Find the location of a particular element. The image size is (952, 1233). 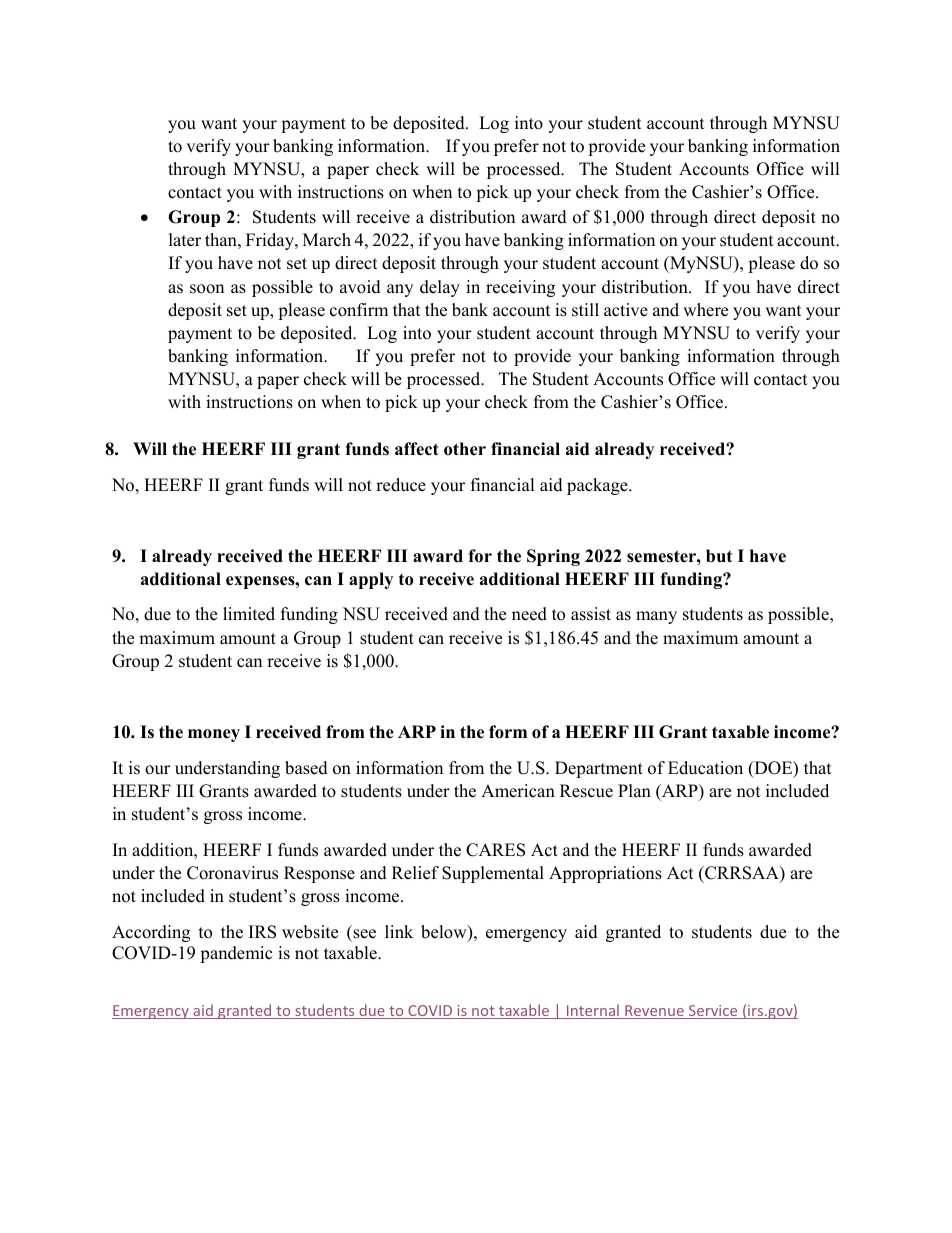

delay is located at coordinates (440, 288).
